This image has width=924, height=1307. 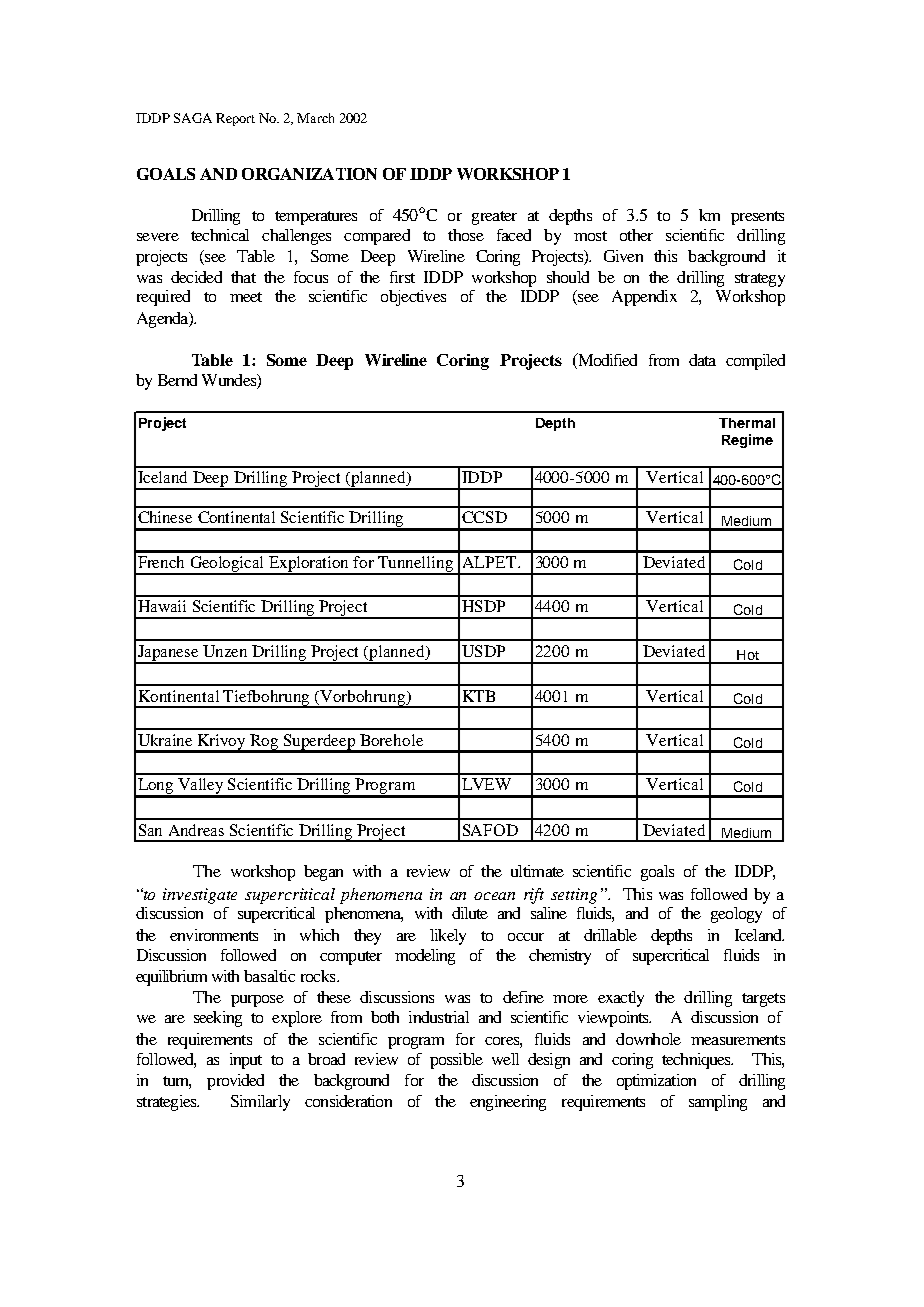 I want to click on Borehole, so click(x=391, y=740).
